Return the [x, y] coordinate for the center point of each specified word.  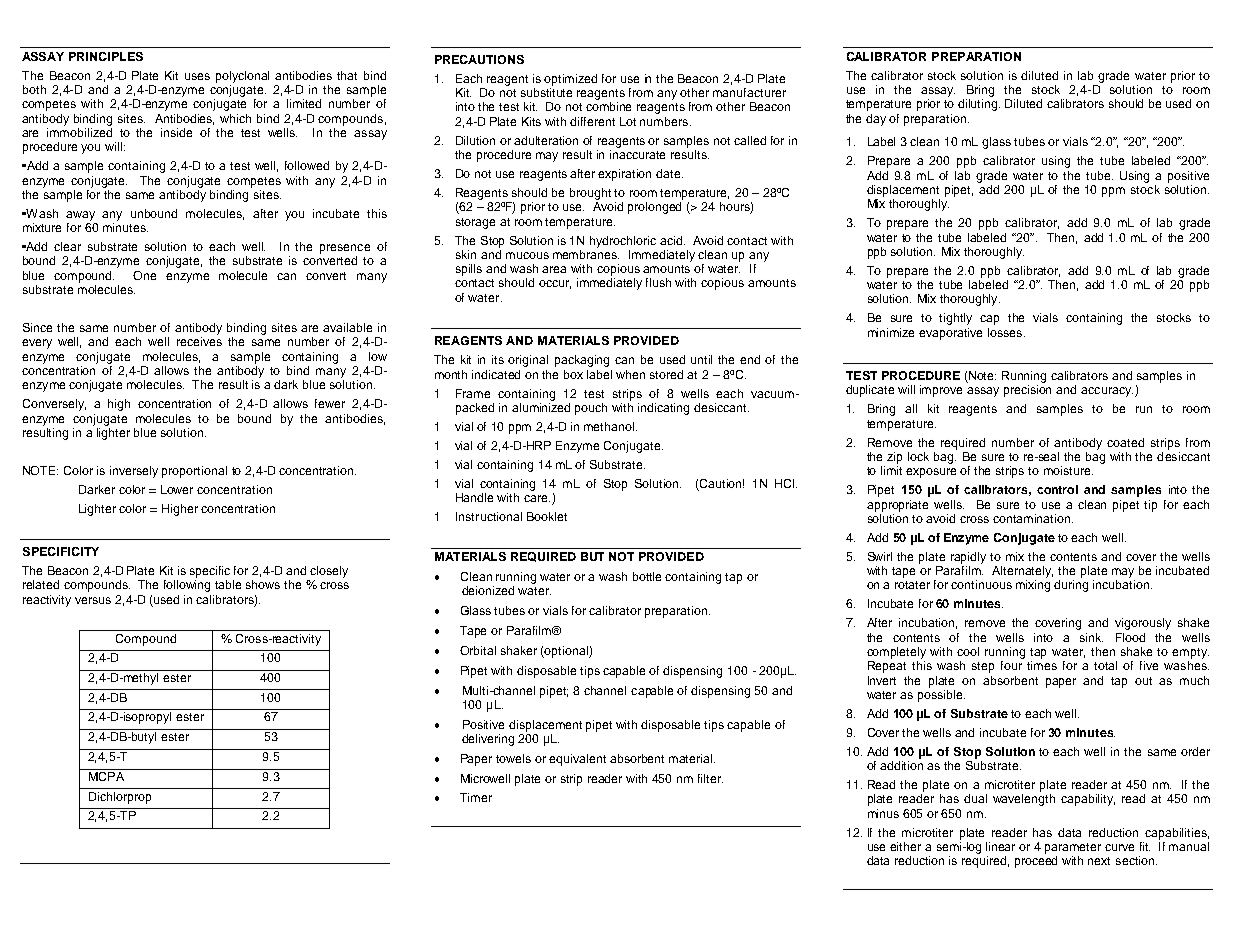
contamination [1033, 518]
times [1042, 665]
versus [93, 600]
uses [197, 76]
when [630, 374]
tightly [955, 319]
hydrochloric [623, 242]
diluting [979, 105]
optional [566, 652]
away [80, 216]
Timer [476, 797]
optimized [570, 80]
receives [199, 341]
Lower [177, 489]
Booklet [547, 516]
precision [1027, 391]
